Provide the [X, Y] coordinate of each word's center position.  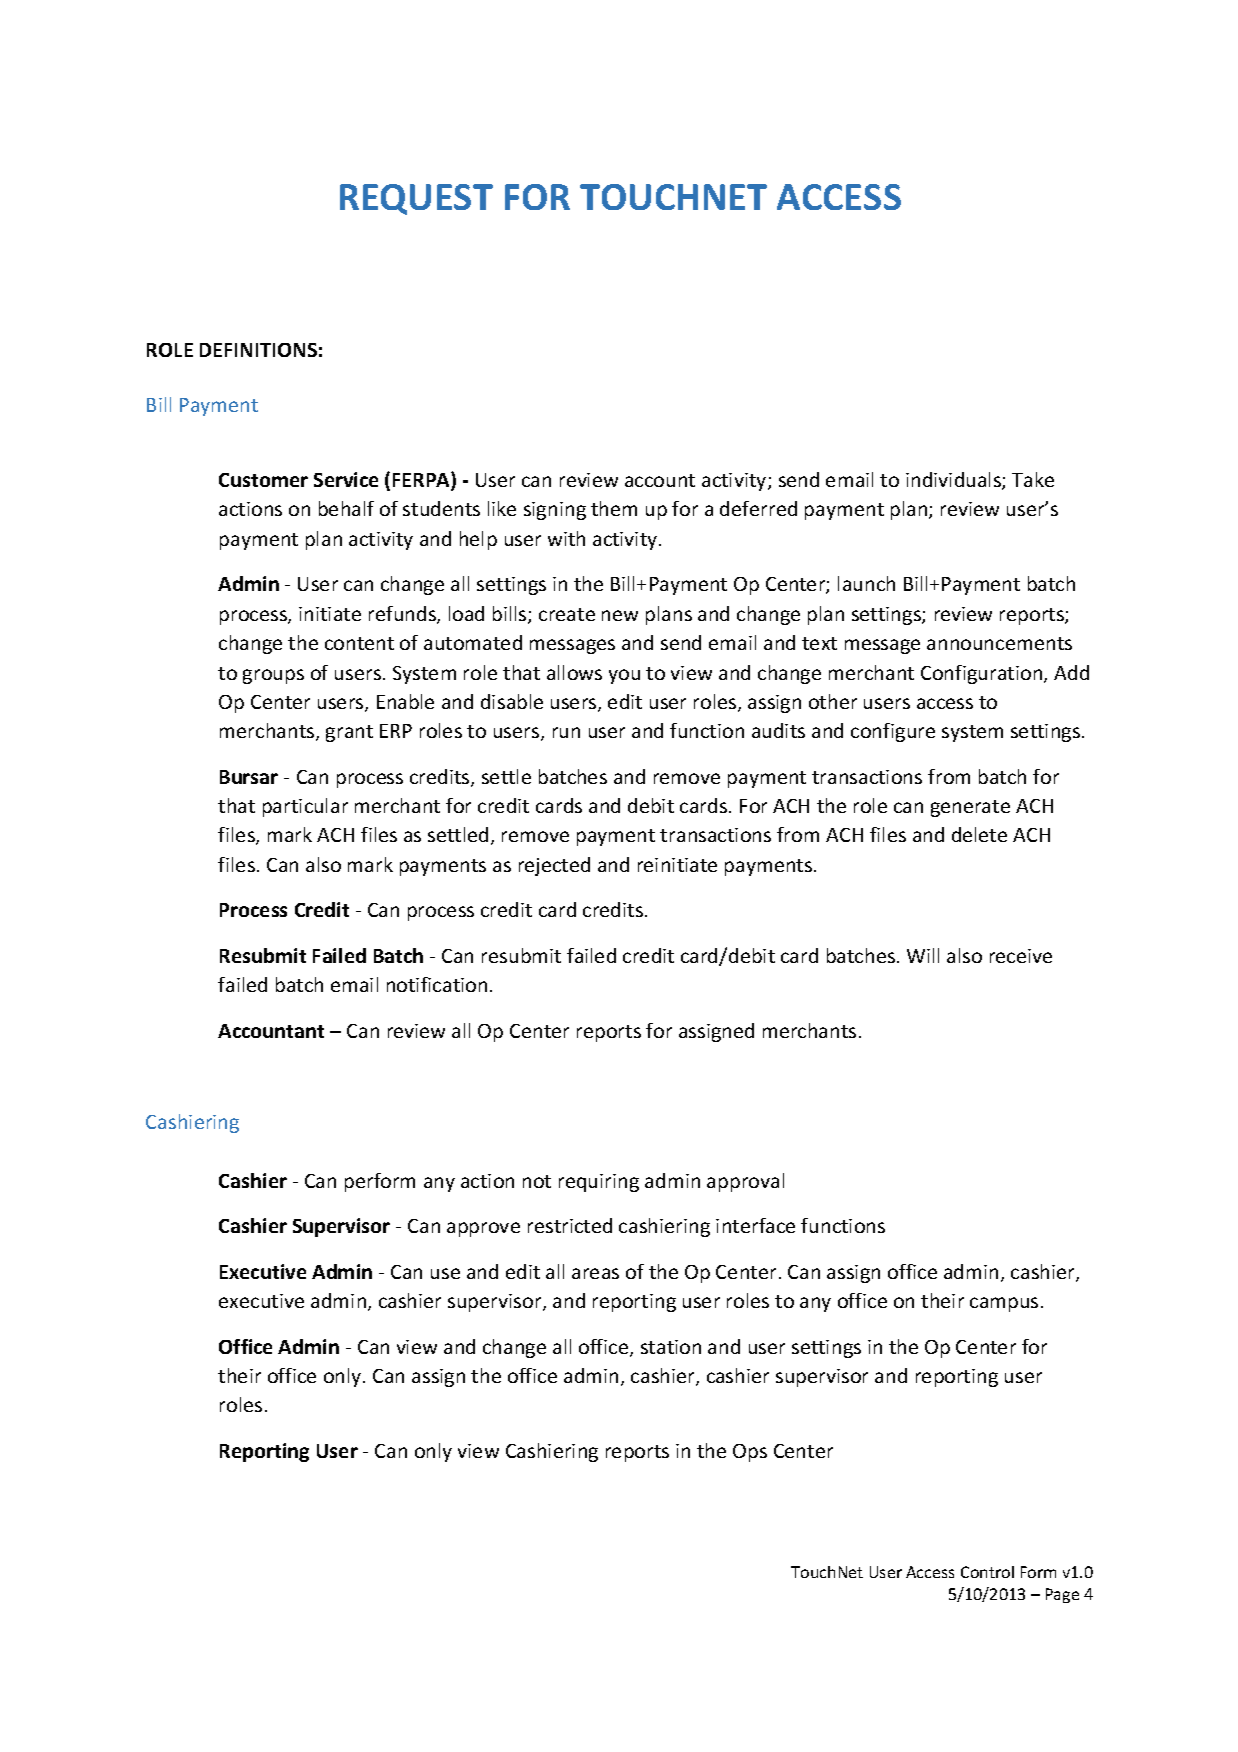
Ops [750, 1453]
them [614, 508]
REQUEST [416, 199]
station [671, 1347]
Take [1033, 479]
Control [987, 1572]
